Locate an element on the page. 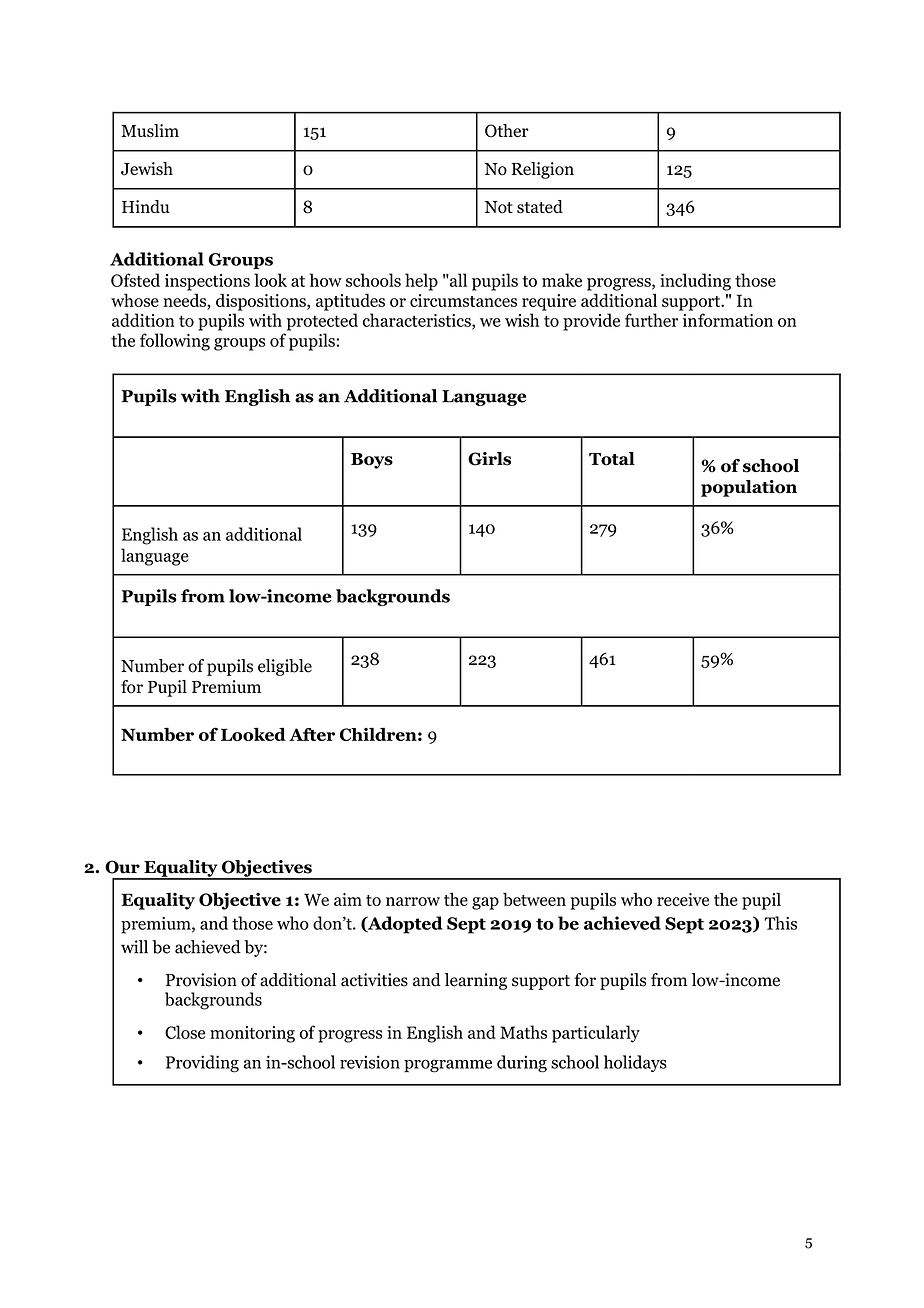 This image has height=1308, width=924. eligible is located at coordinates (285, 667).
